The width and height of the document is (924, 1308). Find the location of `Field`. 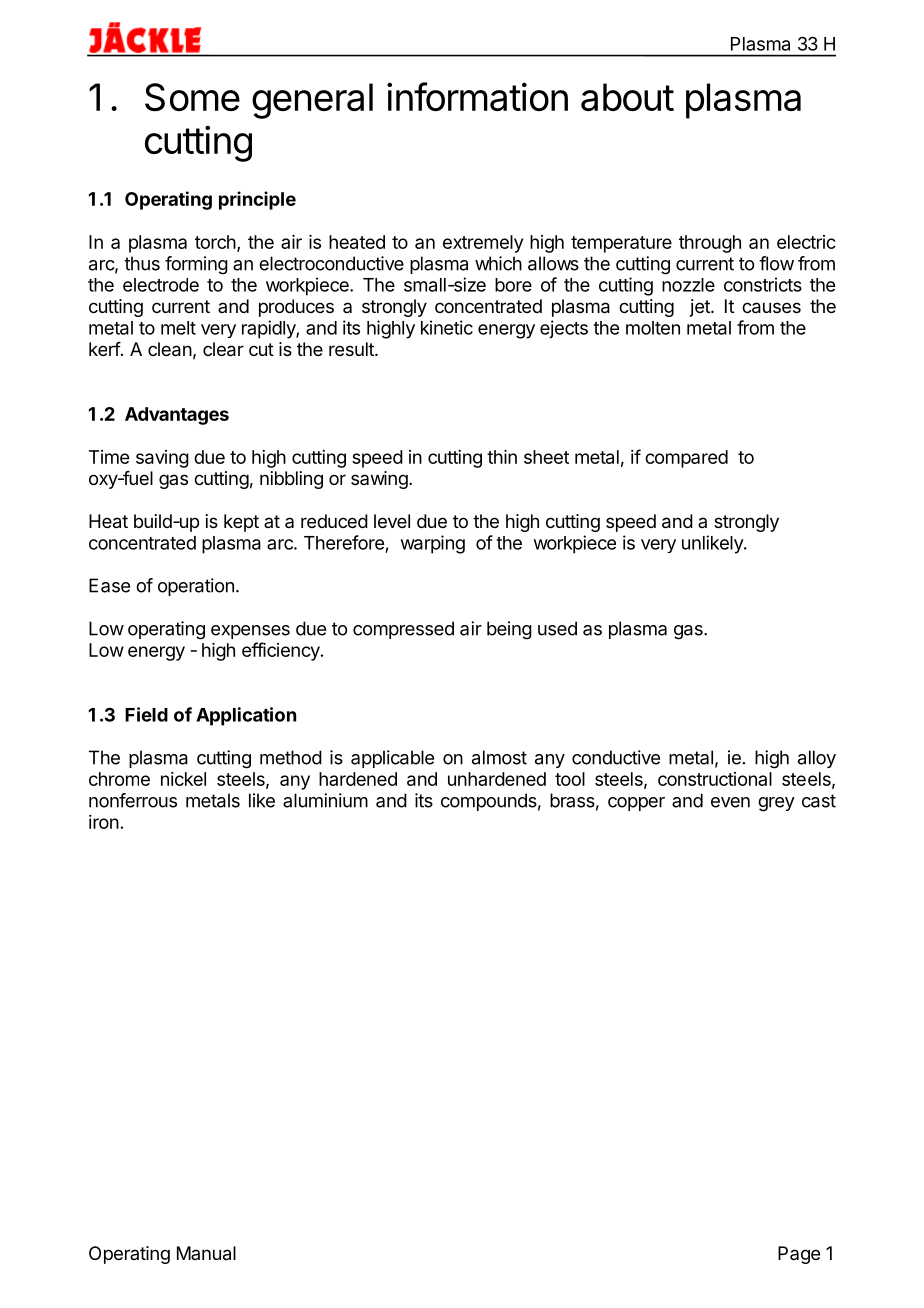

Field is located at coordinates (146, 714).
